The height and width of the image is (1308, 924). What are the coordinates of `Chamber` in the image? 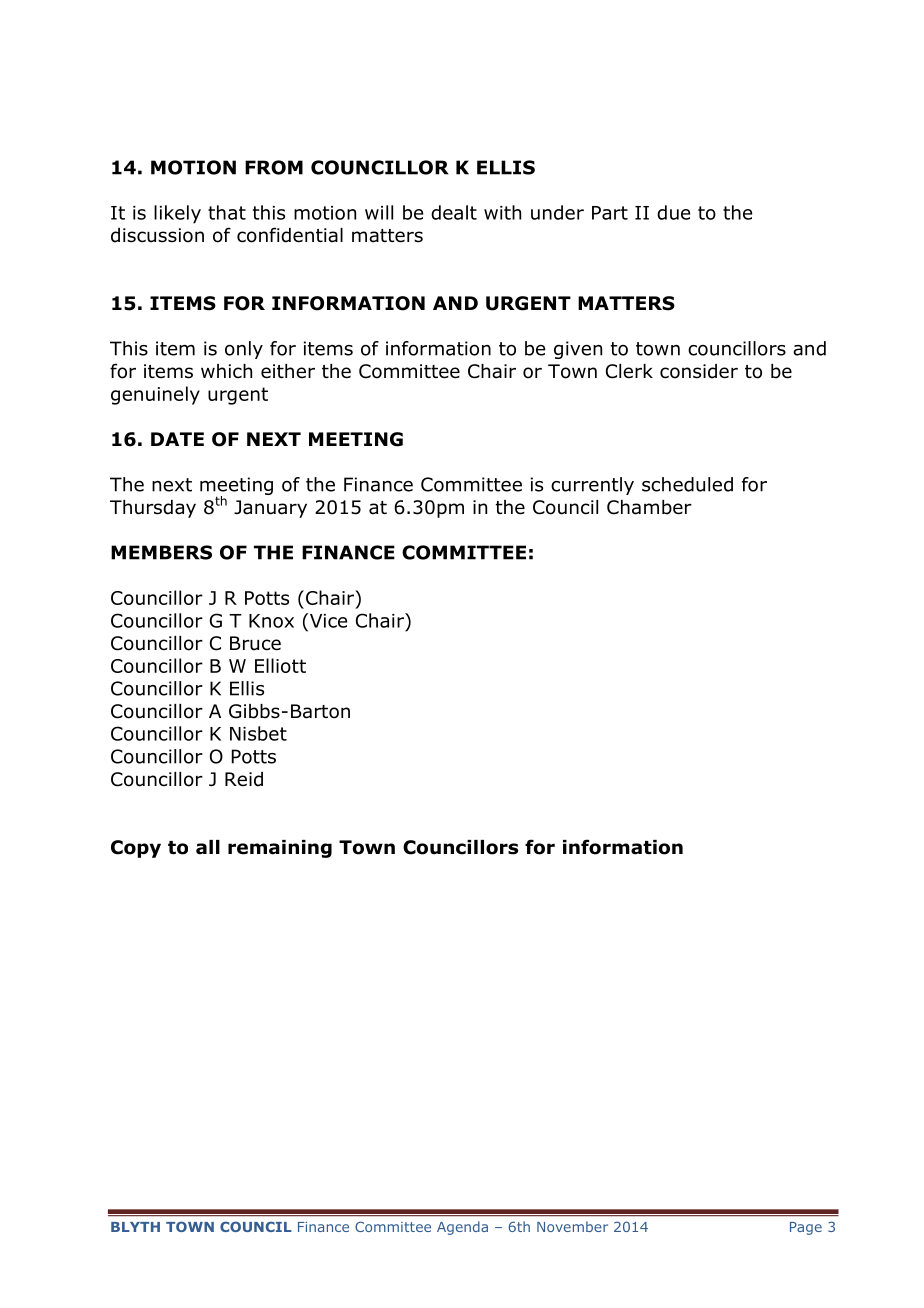 It's located at (649, 507).
